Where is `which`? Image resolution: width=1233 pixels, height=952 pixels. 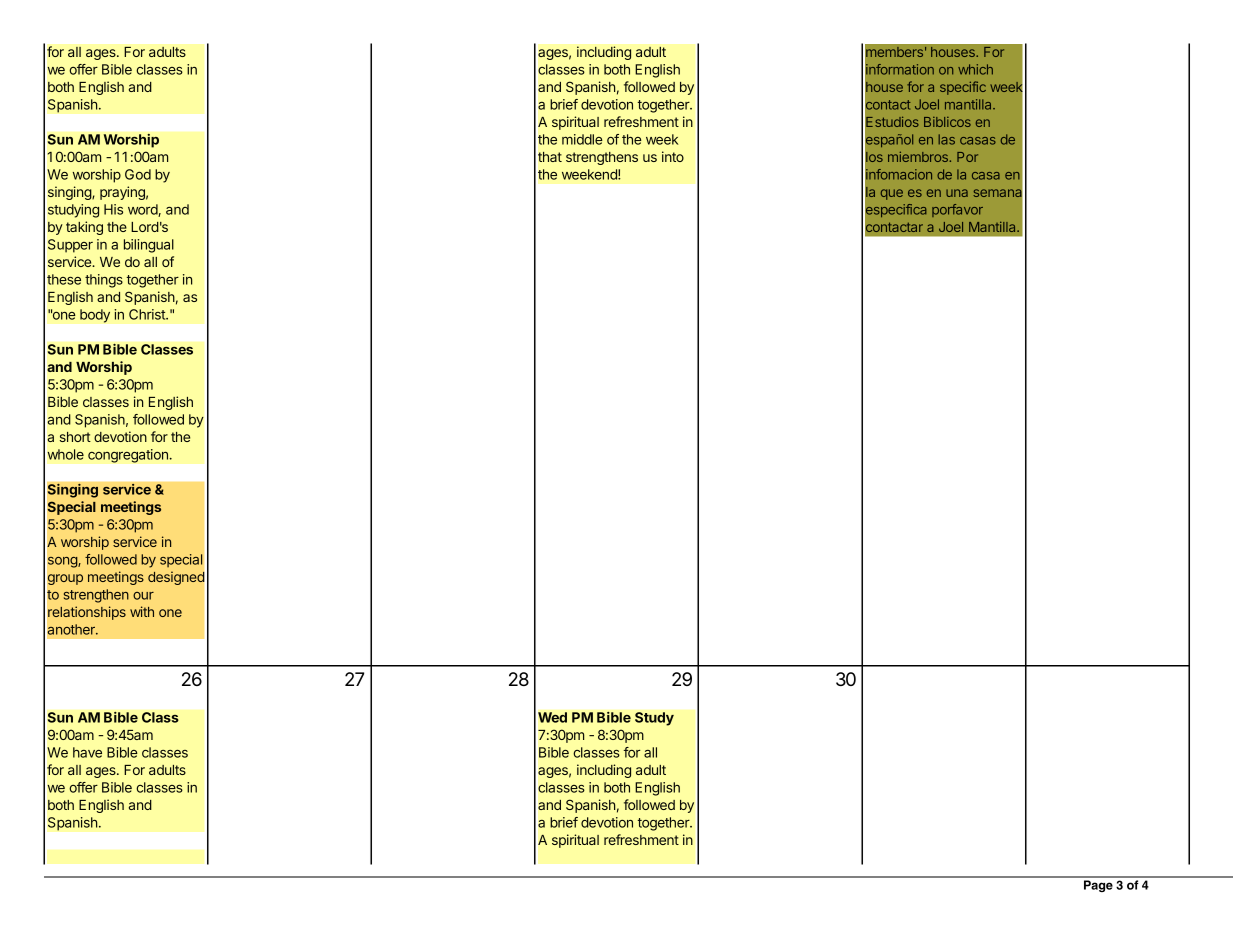 which is located at coordinates (975, 69).
